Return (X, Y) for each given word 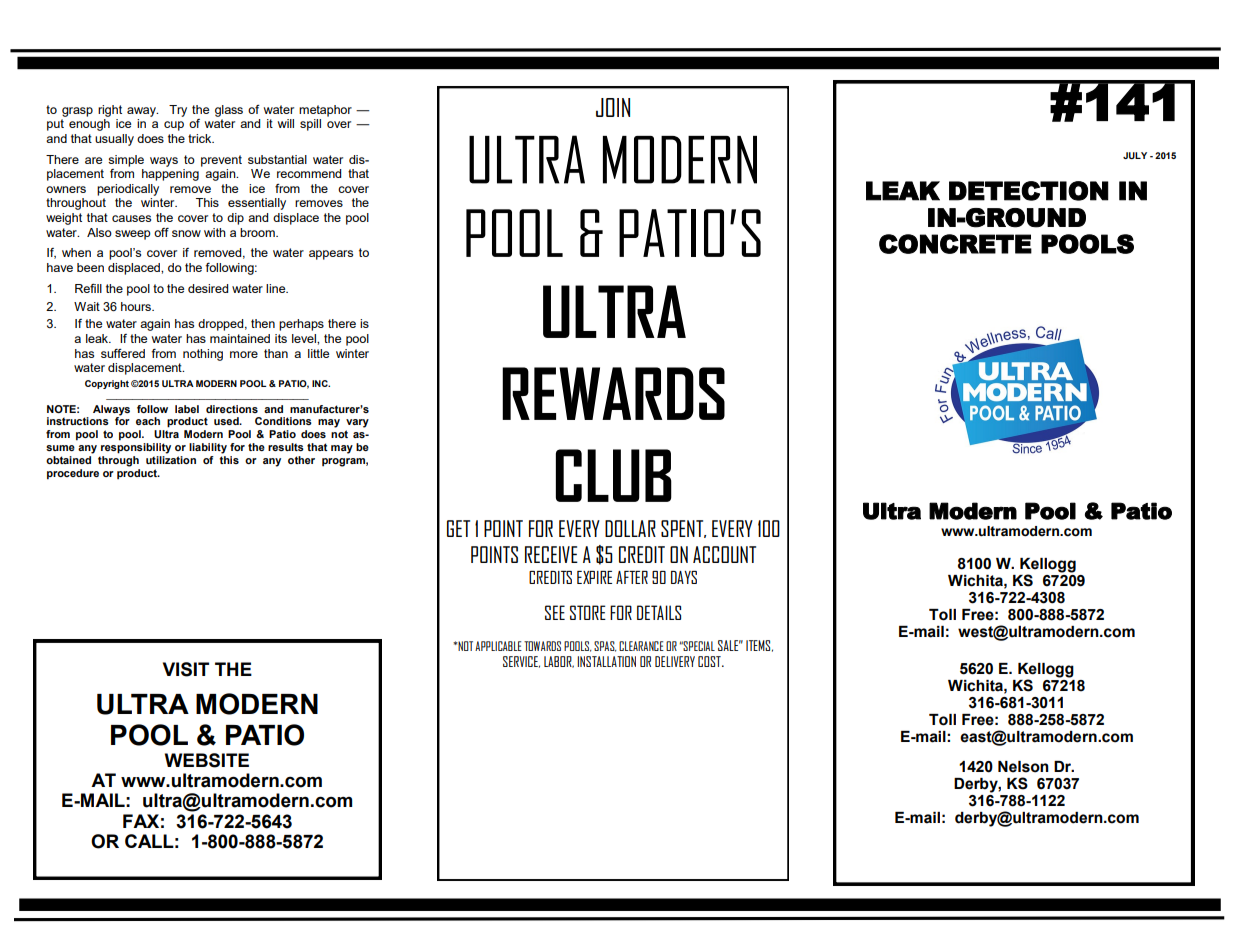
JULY (1135, 155)
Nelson (1023, 767)
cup (174, 126)
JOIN (613, 107)
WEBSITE (207, 760)
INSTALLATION (606, 661)
